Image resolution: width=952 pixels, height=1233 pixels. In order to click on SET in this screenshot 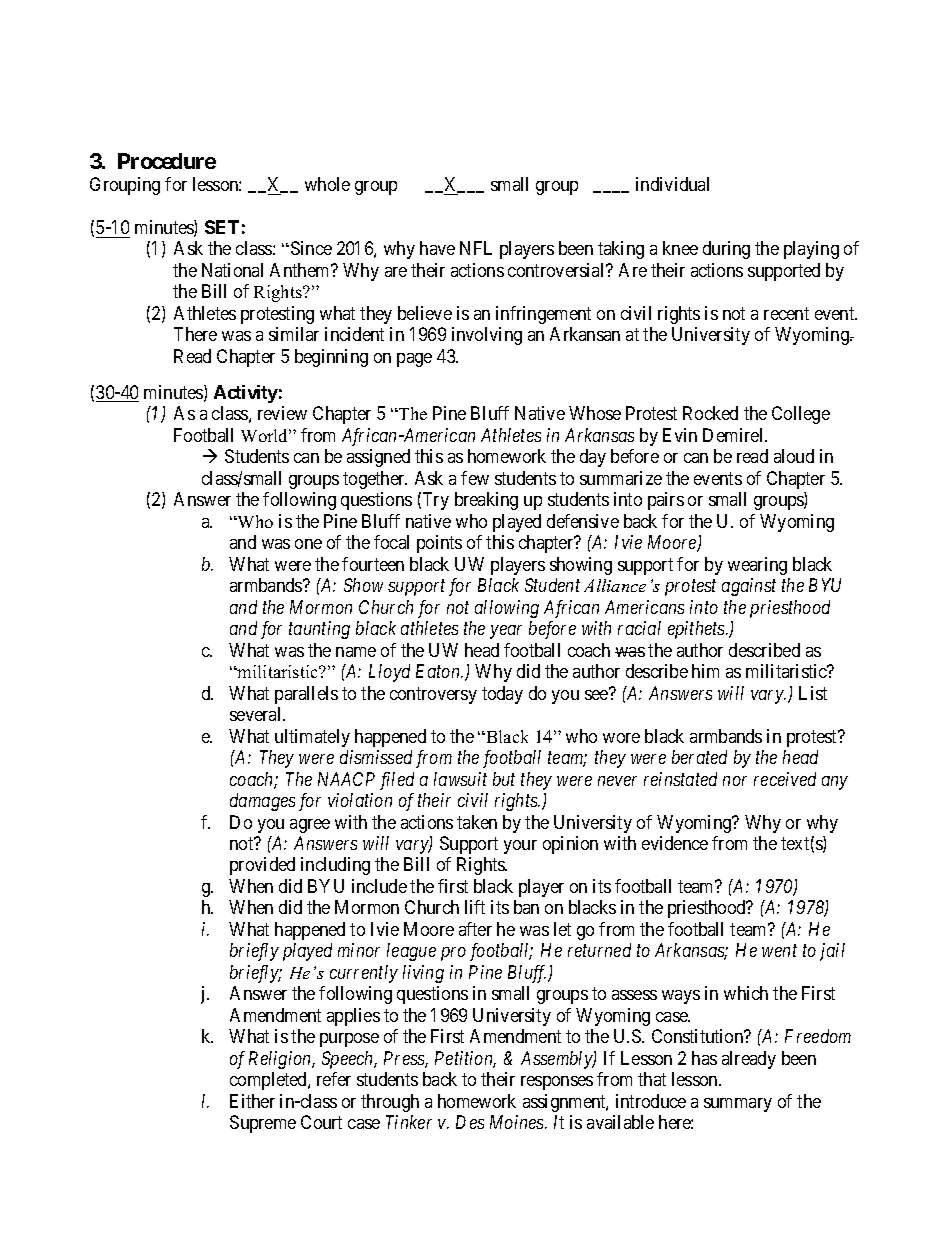, I will do `click(222, 227)`.
